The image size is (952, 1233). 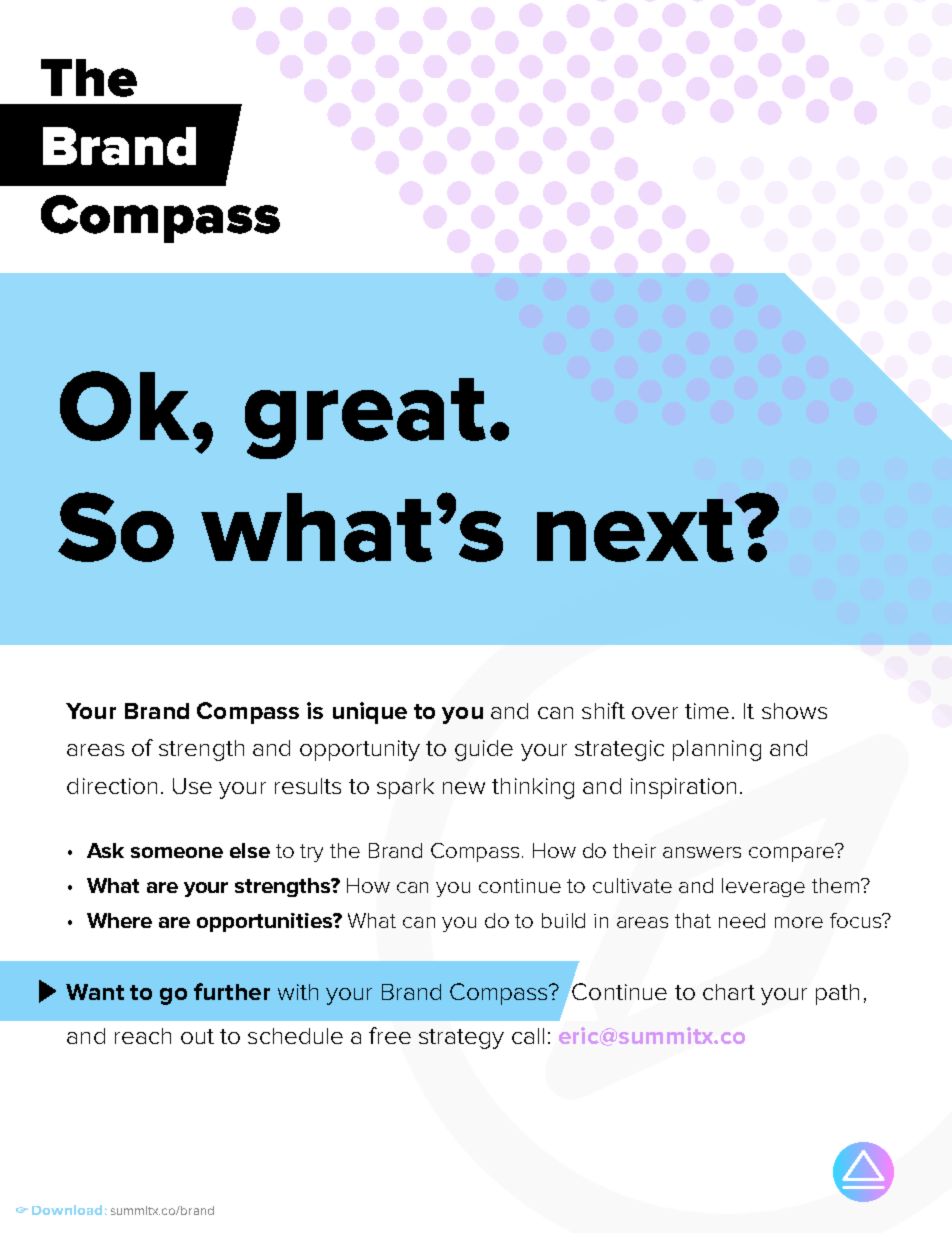 What do you see at coordinates (636, 530) in the document?
I see `next` at bounding box center [636, 530].
